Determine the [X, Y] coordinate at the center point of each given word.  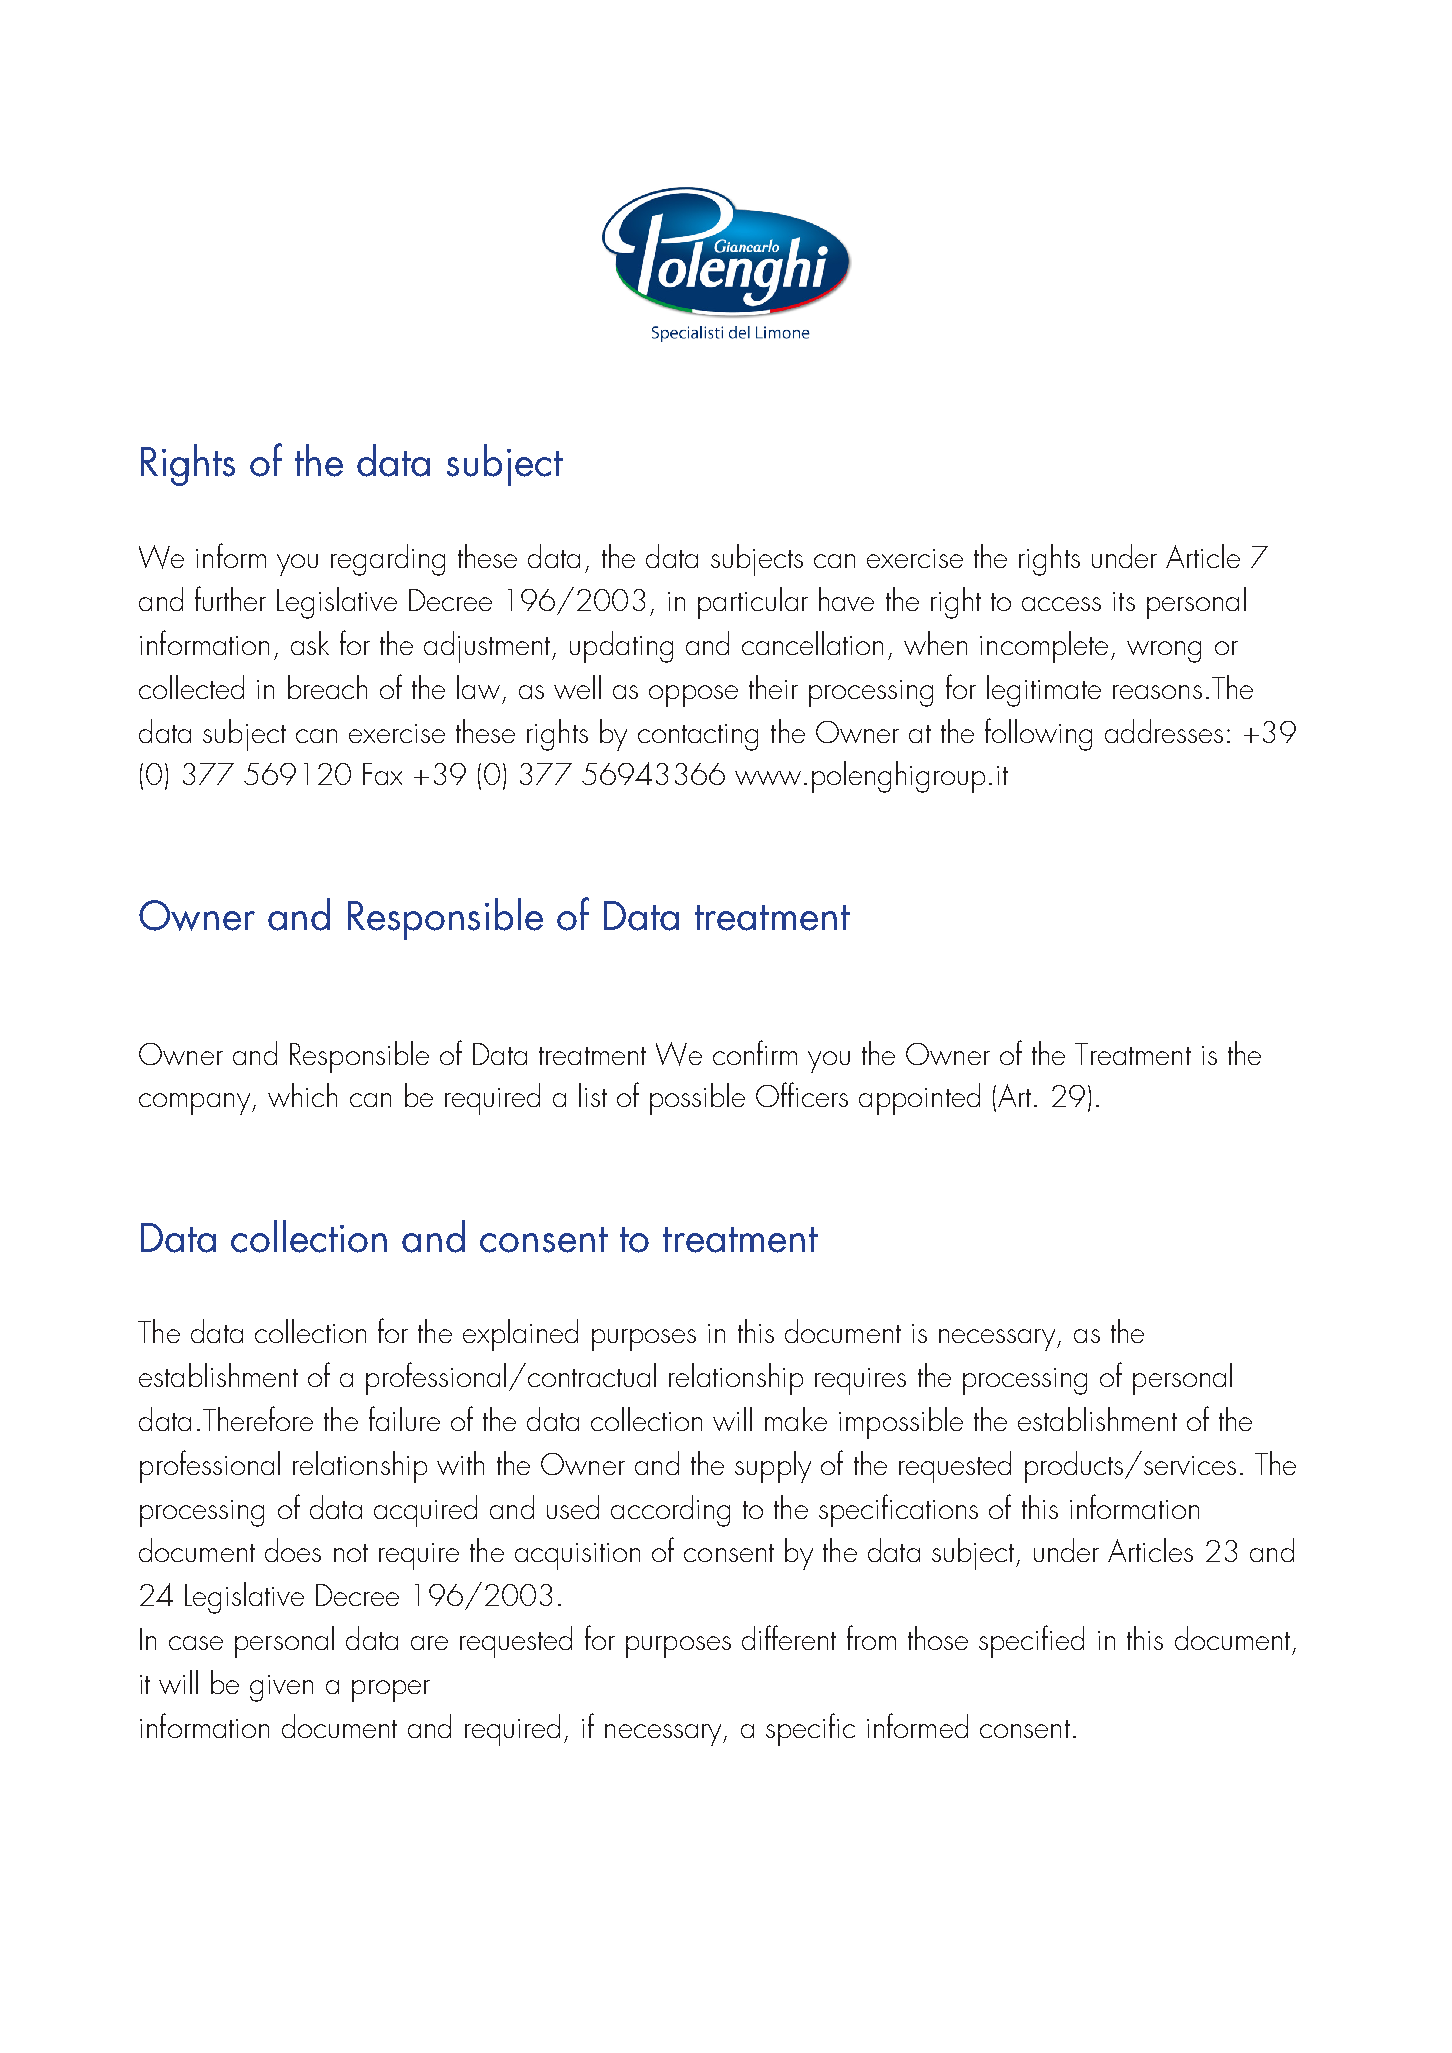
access [1061, 604]
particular [753, 603]
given [281, 1688]
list [593, 1095]
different [789, 1637]
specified [1031, 1641]
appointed [919, 1099]
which [302, 1095]
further [230, 598]
